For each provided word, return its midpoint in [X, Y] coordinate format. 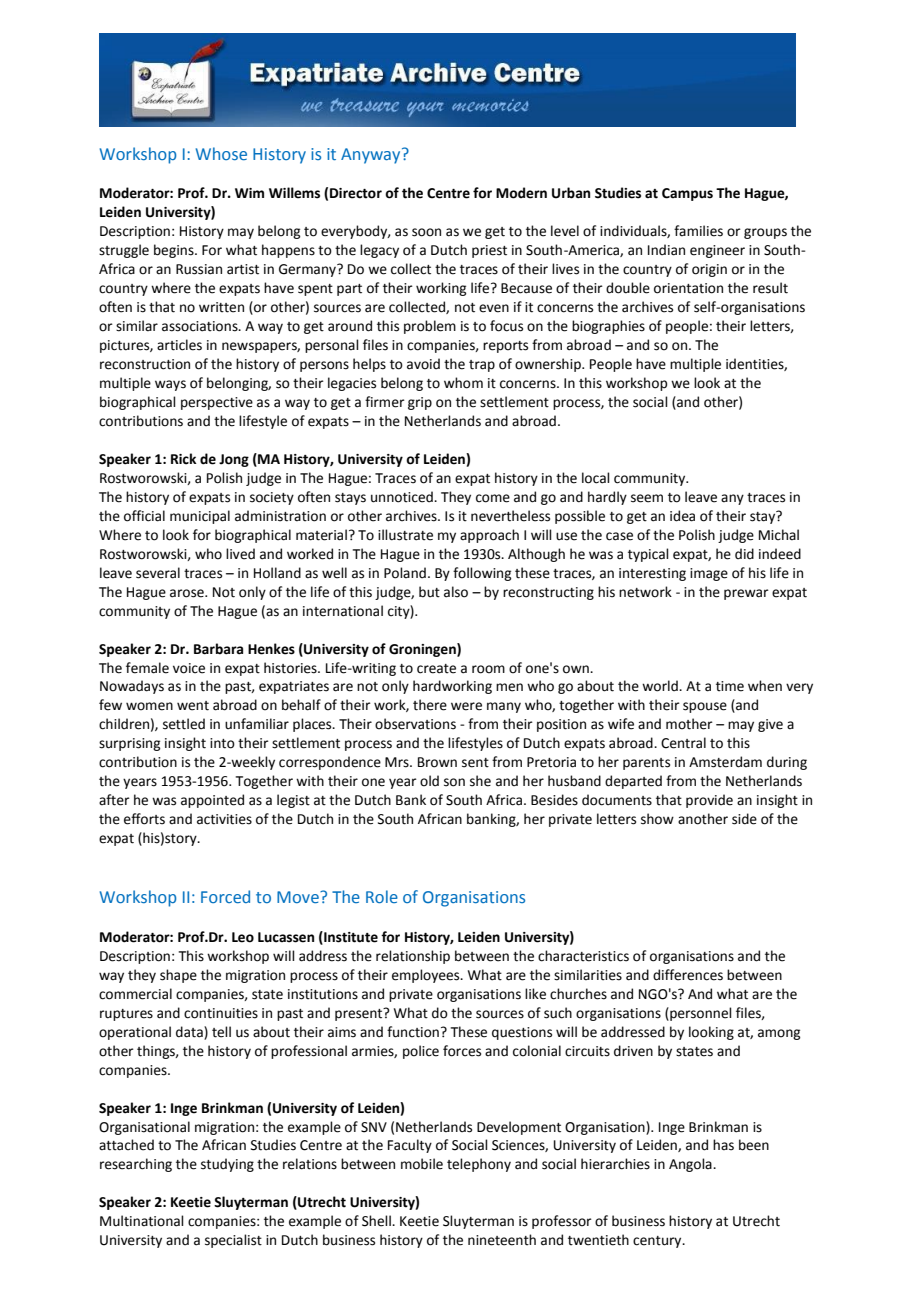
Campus [687, 194]
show [657, 819]
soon [426, 232]
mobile [422, 1164]
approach [489, 536]
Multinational [142, 1221]
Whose [221, 153]
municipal [200, 517]
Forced [225, 896]
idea [682, 516]
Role [382, 896]
